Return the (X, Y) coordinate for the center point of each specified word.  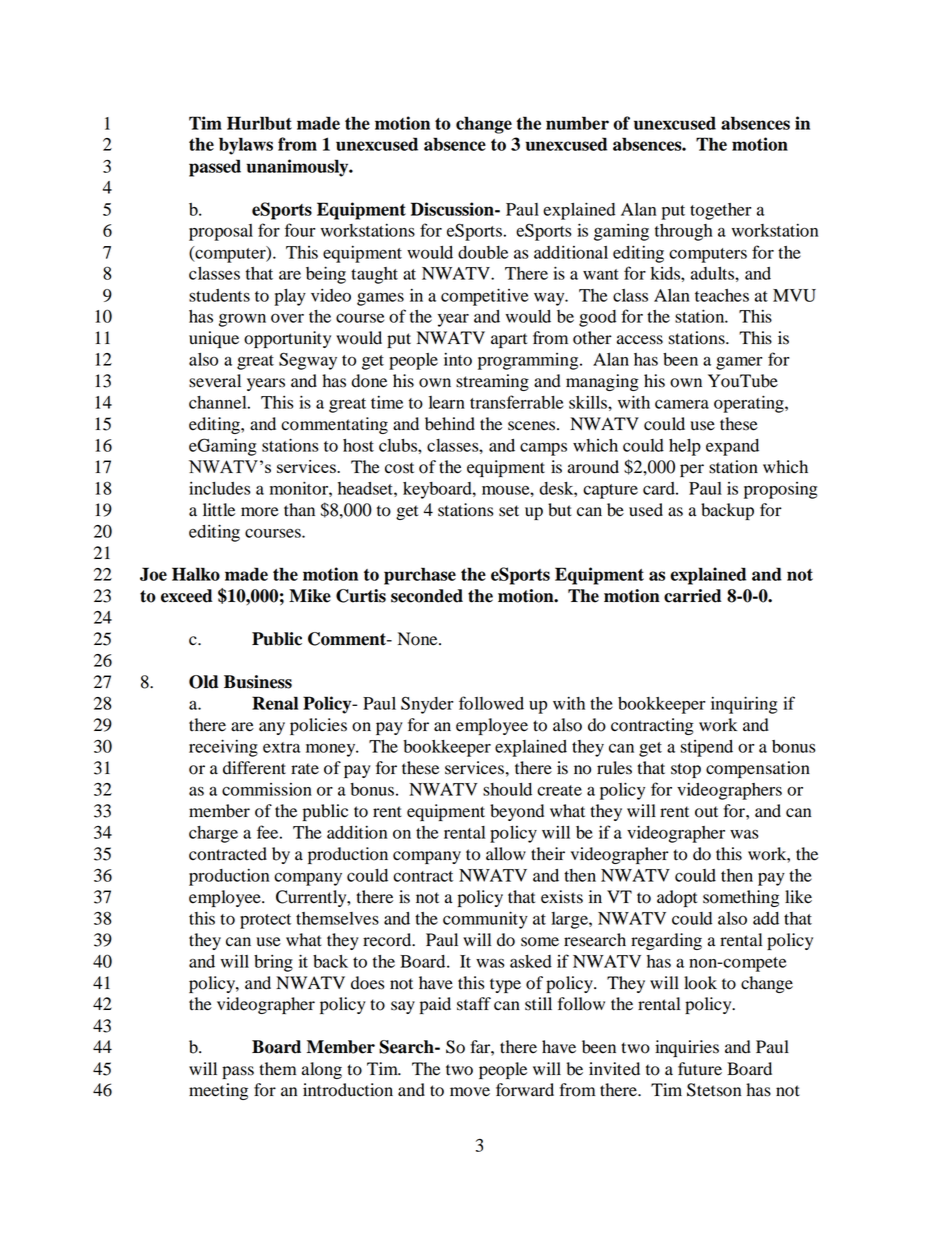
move (470, 1092)
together (721, 211)
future (700, 1069)
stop (686, 770)
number (577, 123)
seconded (427, 596)
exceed (187, 596)
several (215, 381)
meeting (218, 1091)
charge (213, 834)
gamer (739, 363)
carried (693, 596)
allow (506, 854)
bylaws (246, 146)
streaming (492, 382)
